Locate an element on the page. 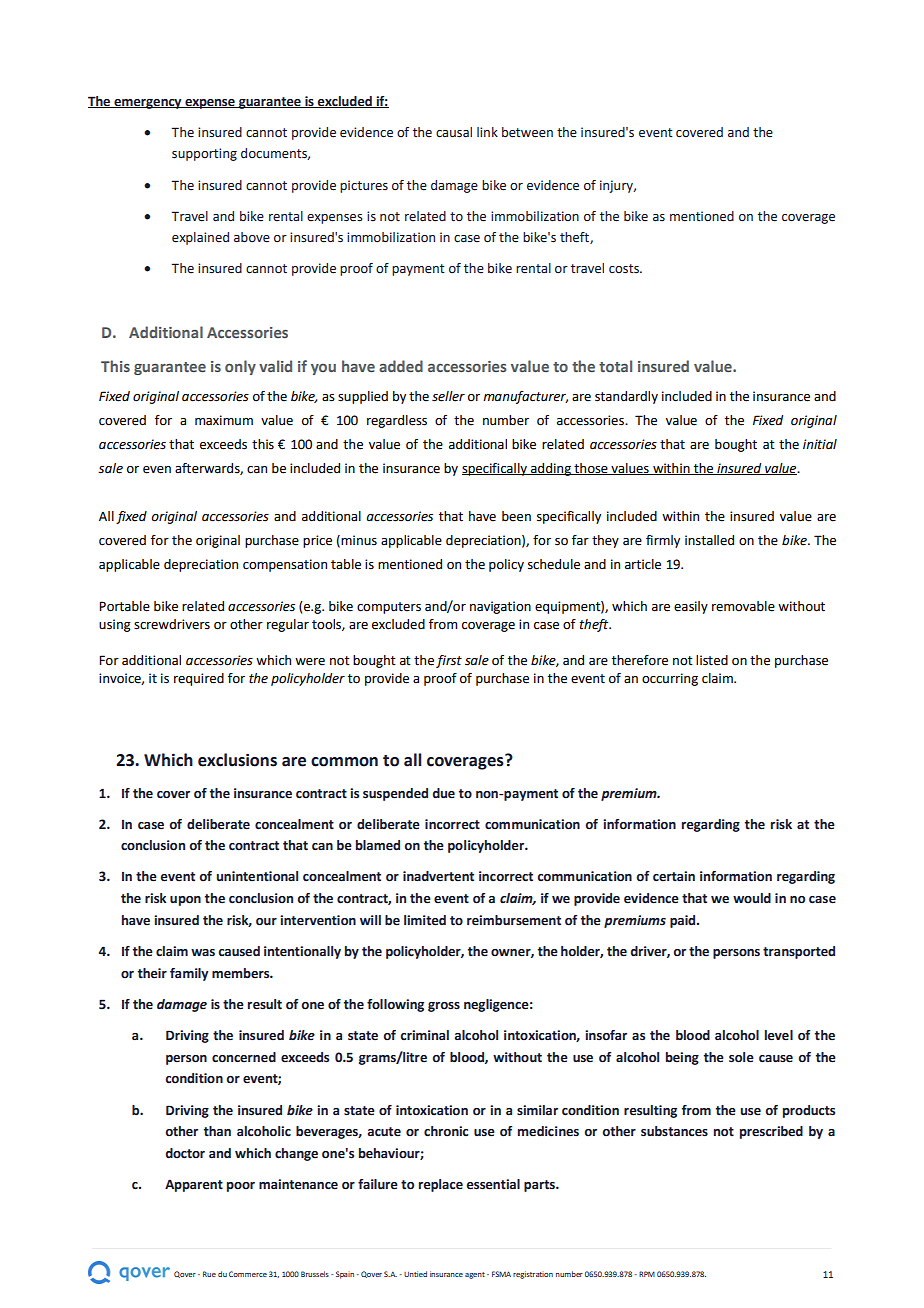  causal is located at coordinates (454, 132).
